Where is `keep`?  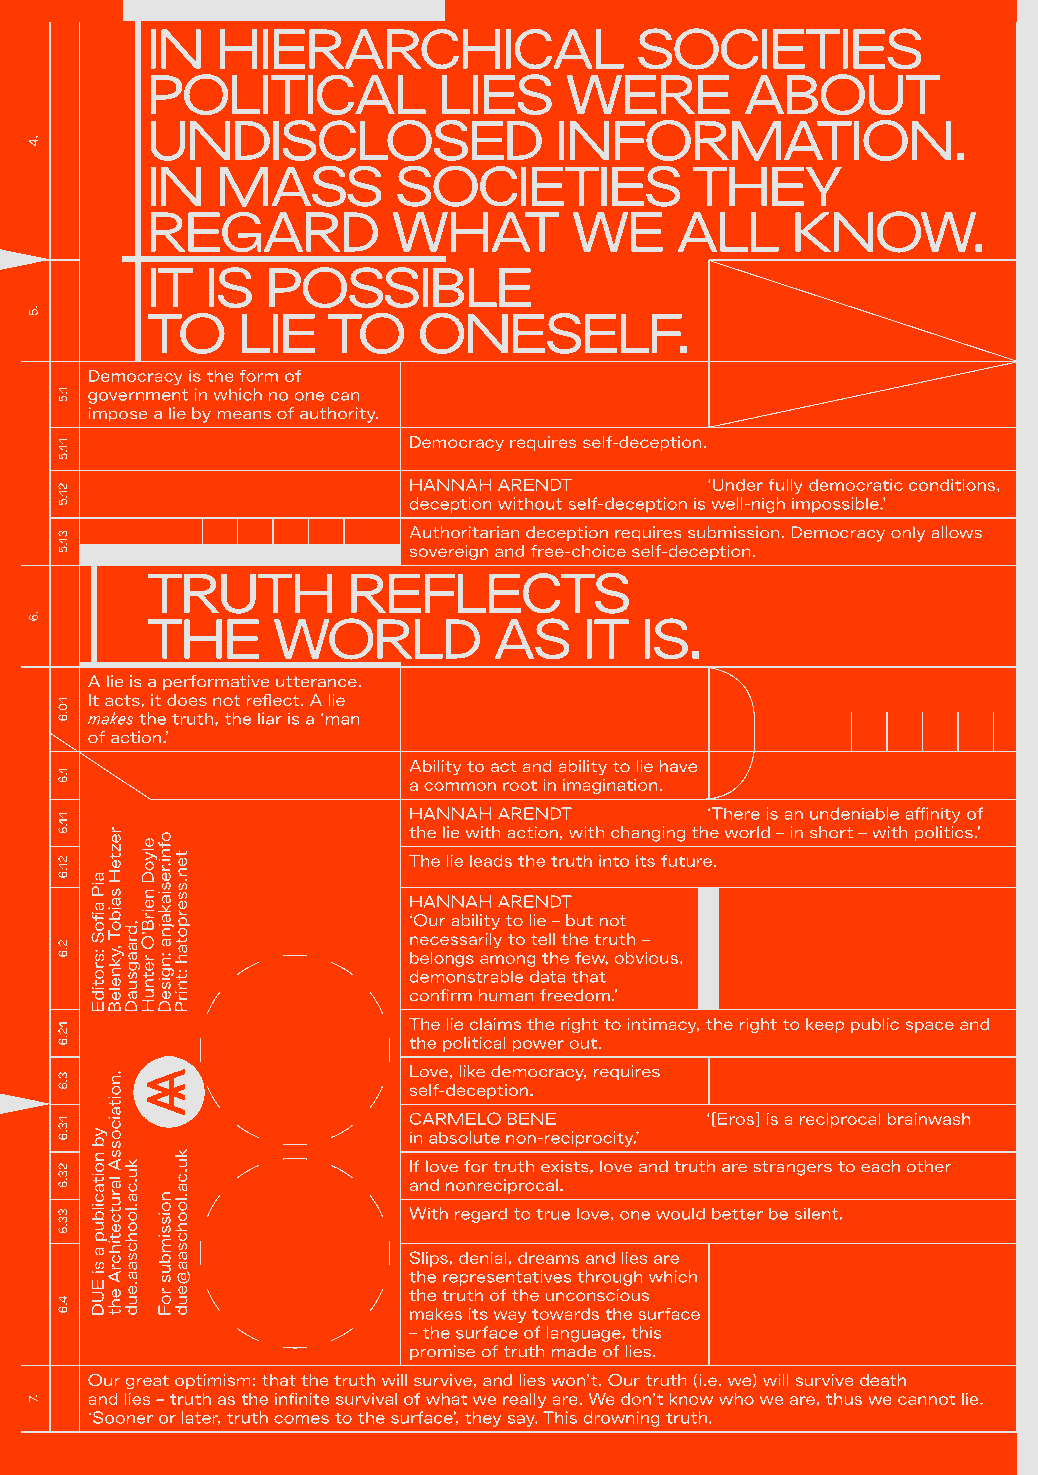 keep is located at coordinates (825, 1025).
